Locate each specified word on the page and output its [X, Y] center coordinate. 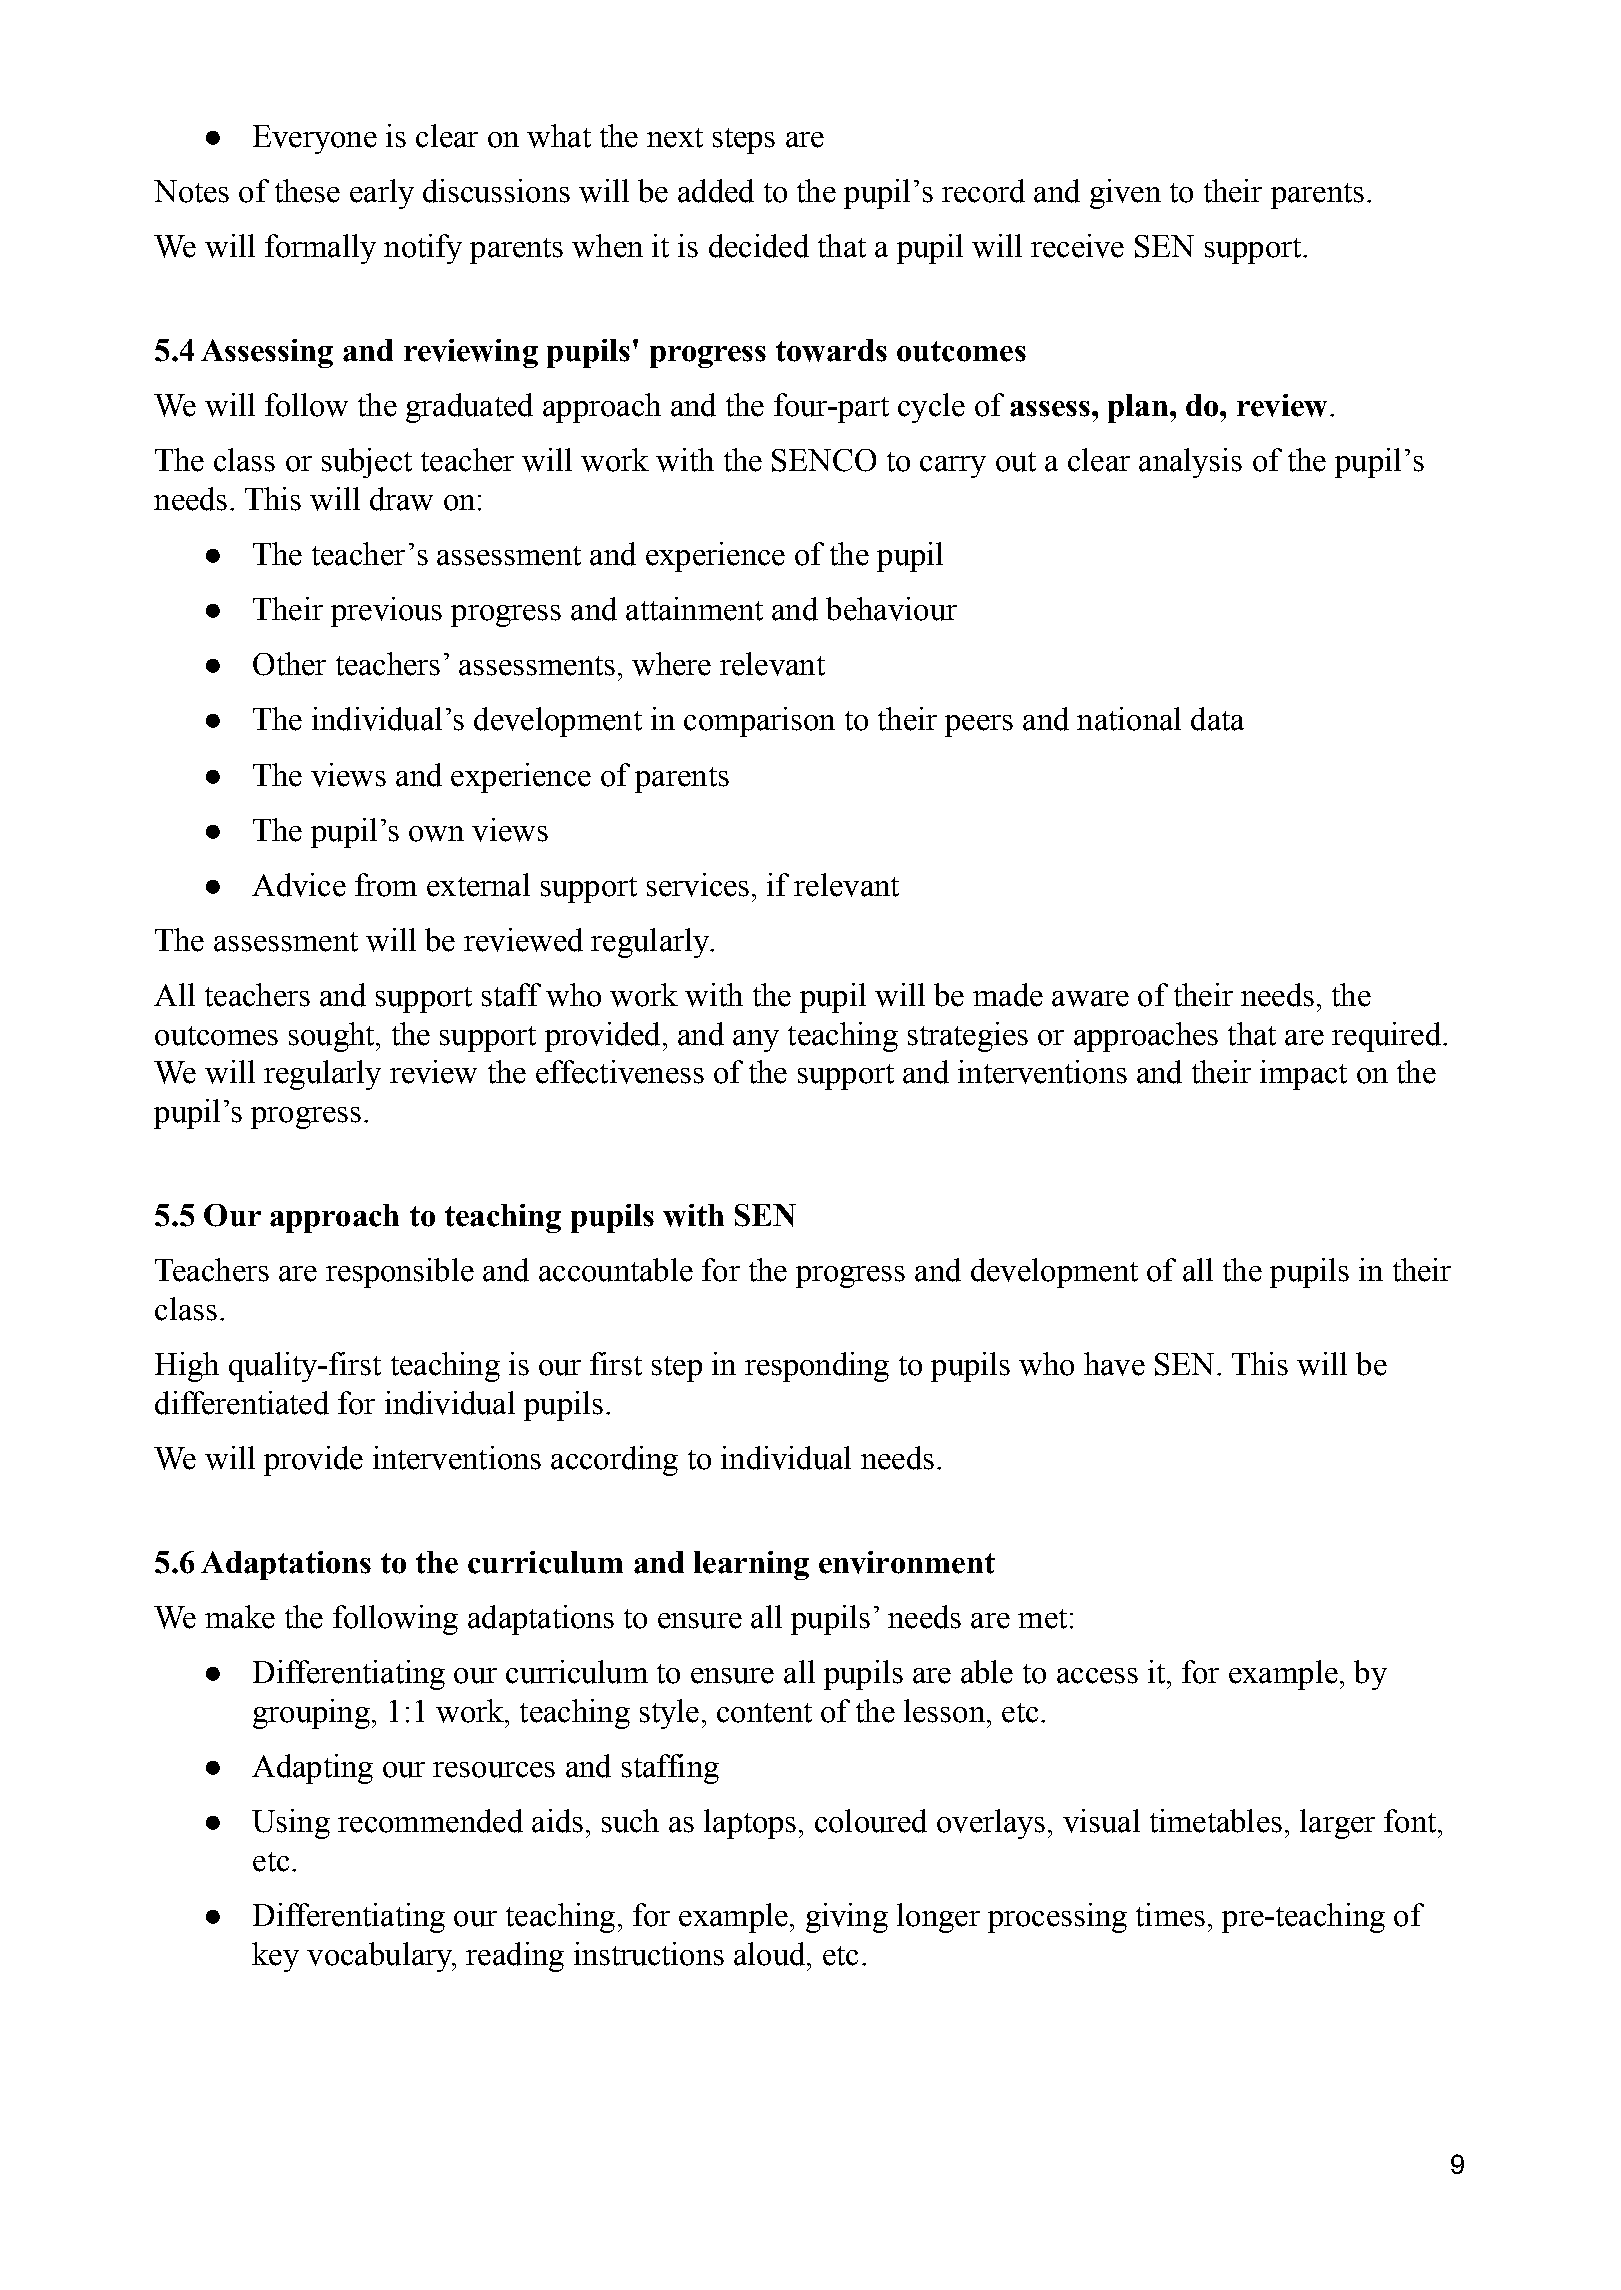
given [1125, 194]
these [307, 191]
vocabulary [381, 1957]
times [1170, 1915]
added [716, 191]
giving [847, 1918]
